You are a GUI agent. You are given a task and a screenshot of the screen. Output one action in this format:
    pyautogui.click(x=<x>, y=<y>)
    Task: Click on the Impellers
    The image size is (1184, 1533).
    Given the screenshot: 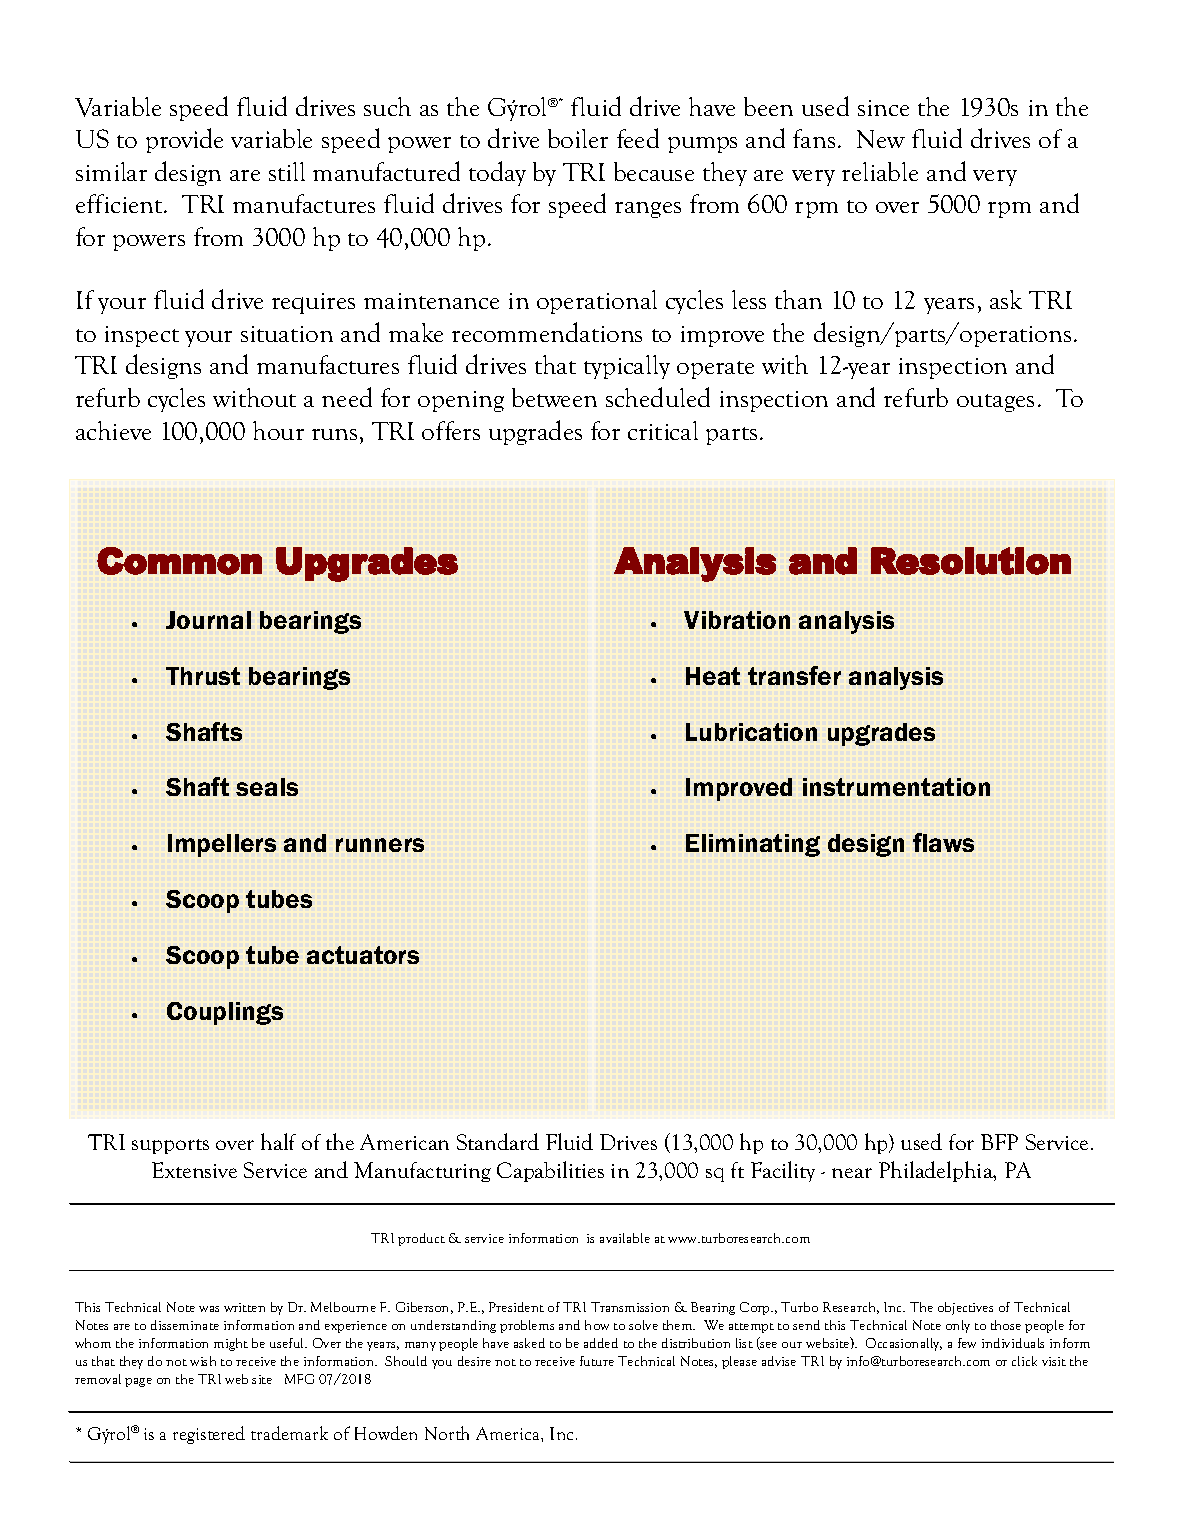 What is the action you would take?
    pyautogui.click(x=222, y=845)
